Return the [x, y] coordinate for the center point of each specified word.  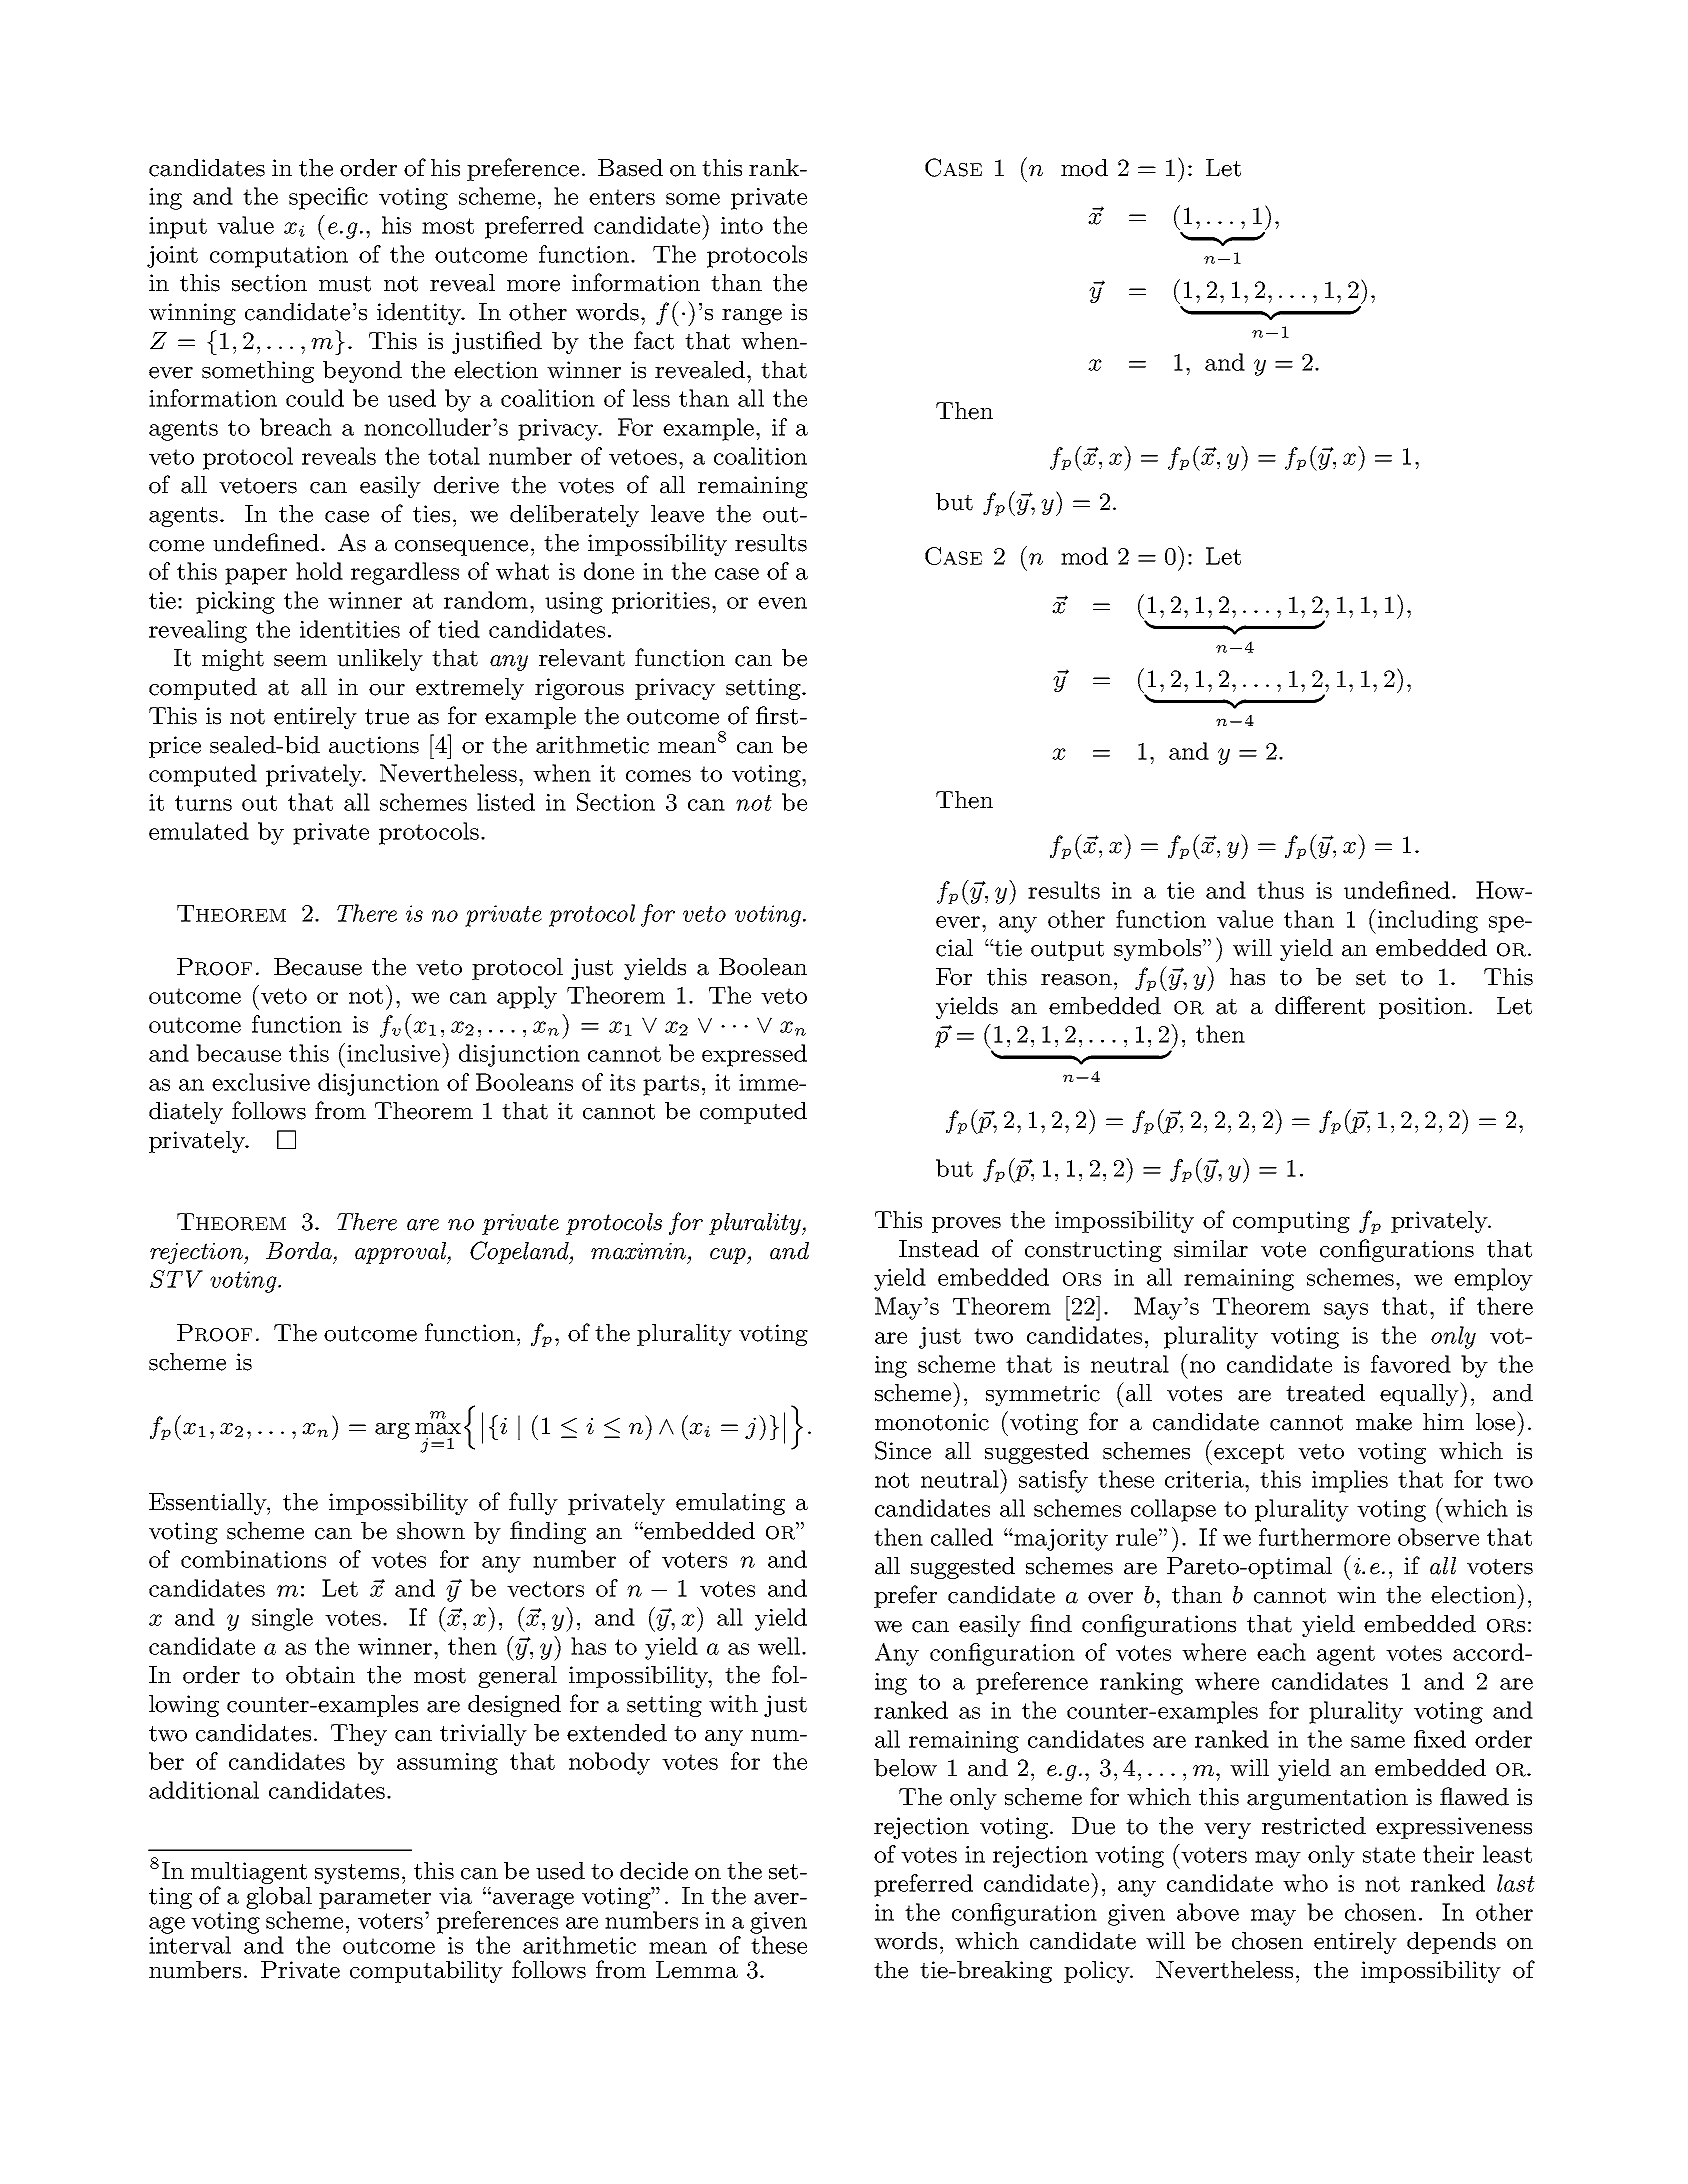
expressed [754, 1055]
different [1320, 1005]
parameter [375, 1899]
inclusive [395, 1052]
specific [328, 198]
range [752, 317]
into [742, 225]
